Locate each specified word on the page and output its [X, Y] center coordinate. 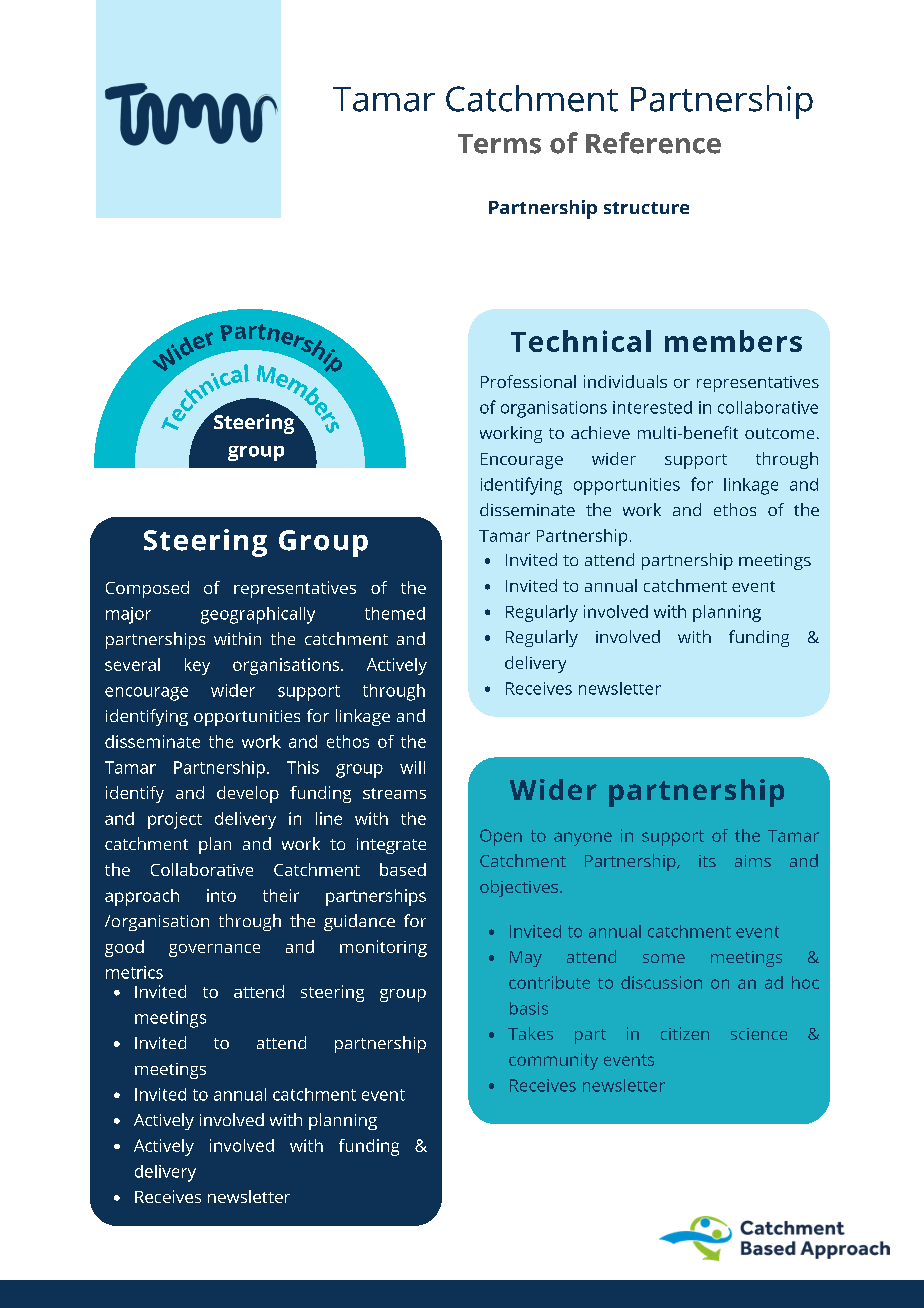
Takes [530, 1033]
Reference [653, 143]
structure [646, 208]
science [759, 1034]
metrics [134, 972]
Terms [499, 144]
